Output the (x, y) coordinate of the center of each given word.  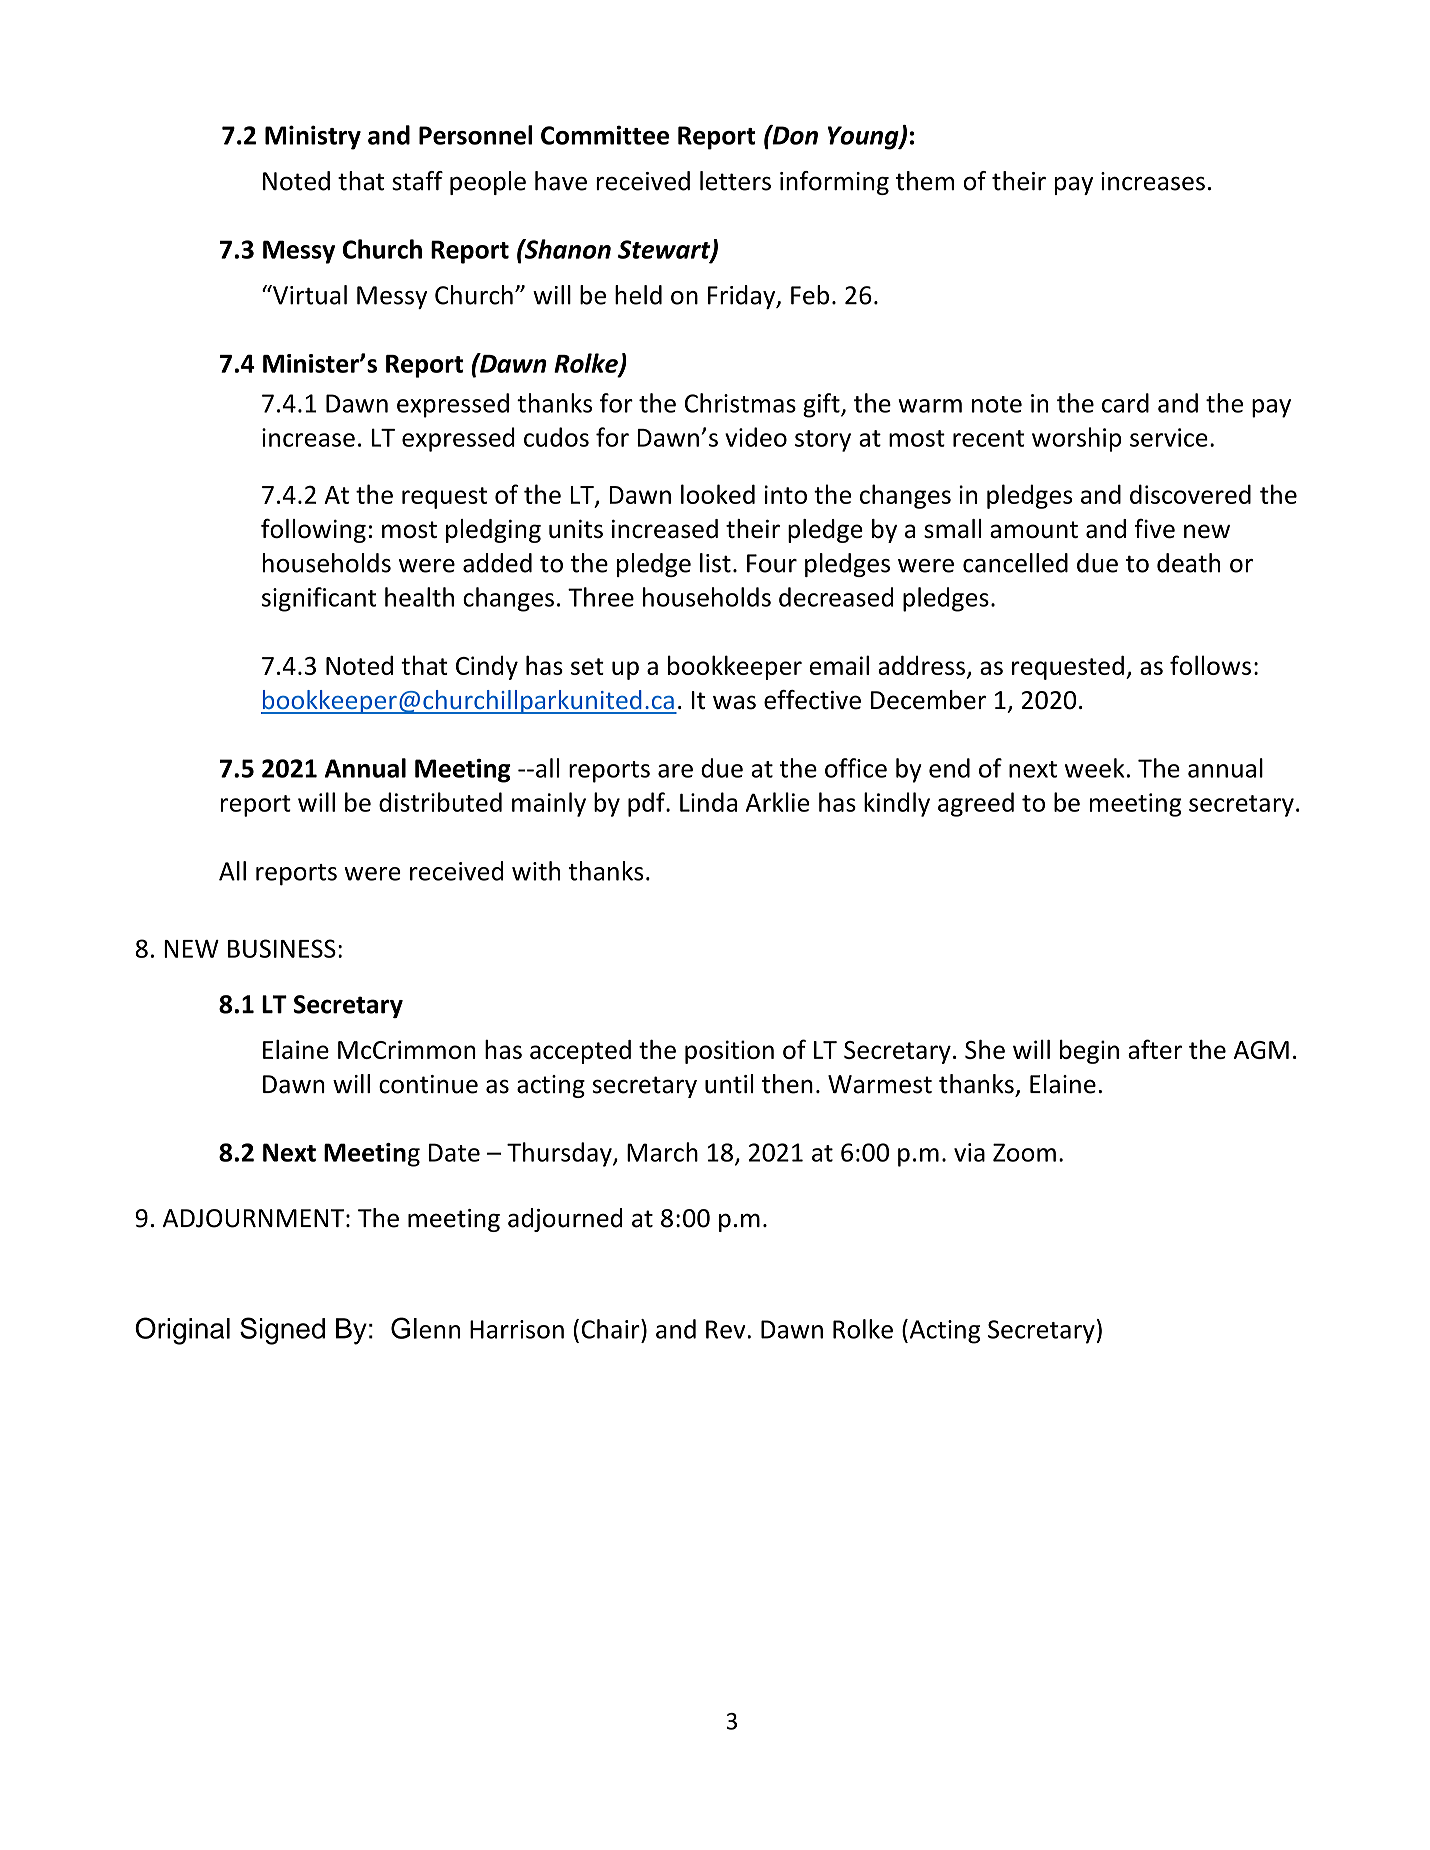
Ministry (313, 137)
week (1094, 768)
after (1155, 1049)
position (729, 1052)
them (925, 181)
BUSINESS (282, 948)
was (734, 702)
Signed (282, 1331)
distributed (440, 802)
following (313, 530)
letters (735, 181)
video (756, 437)
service (1169, 437)
